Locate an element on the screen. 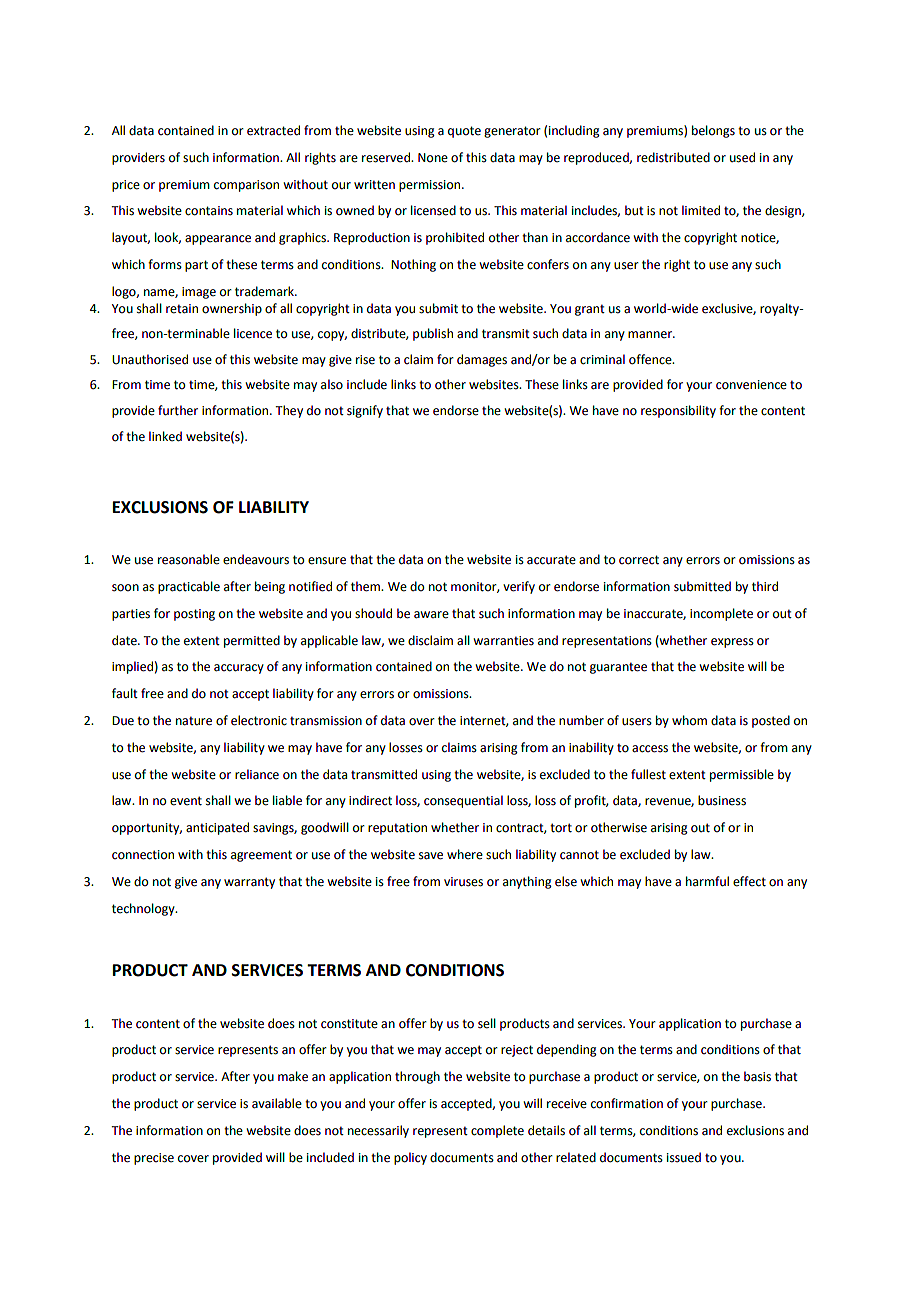  belongs is located at coordinates (713, 131).
